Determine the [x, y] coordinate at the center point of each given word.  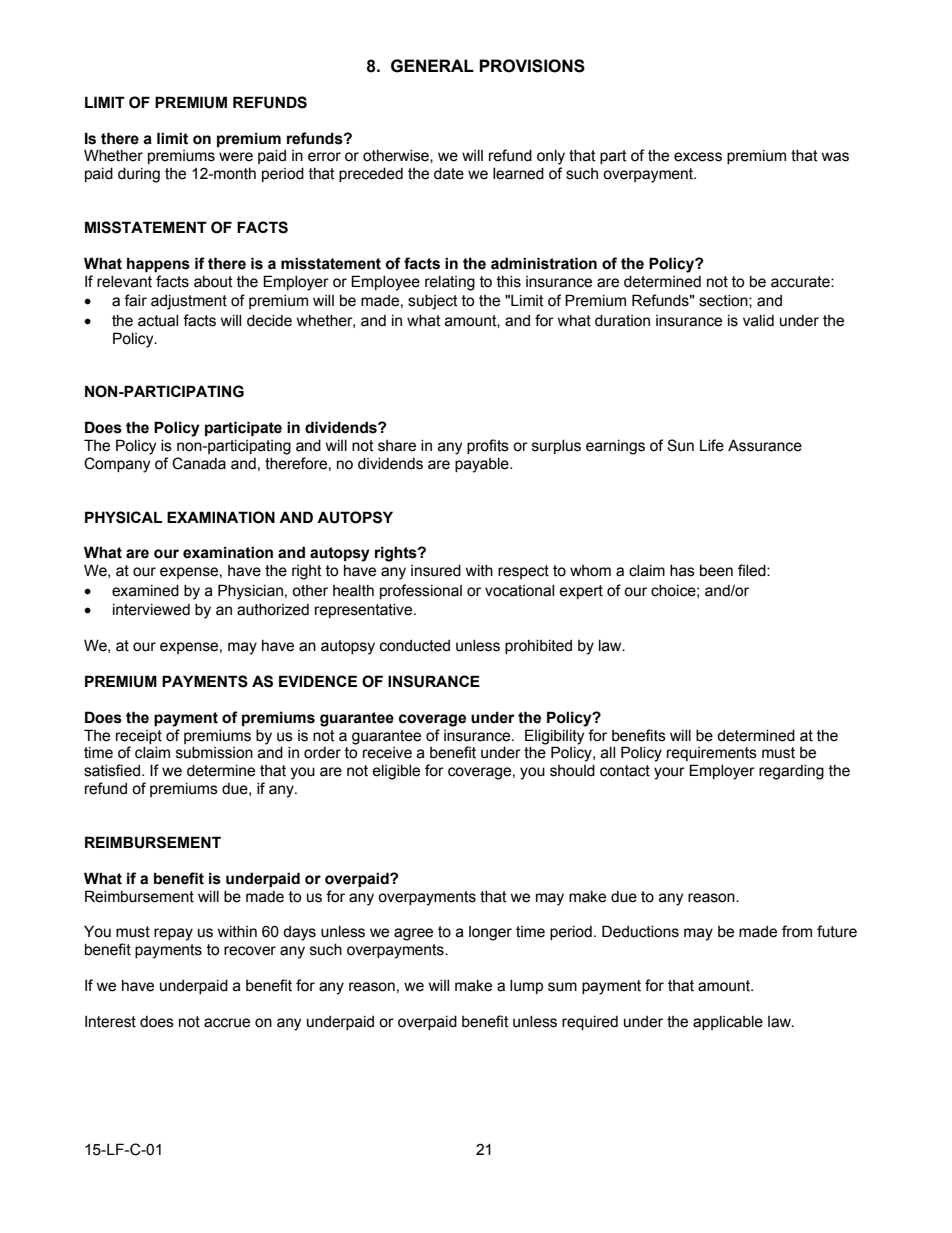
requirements [712, 754]
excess [698, 157]
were [236, 157]
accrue [227, 1023]
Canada [199, 463]
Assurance [765, 445]
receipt [139, 737]
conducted [415, 646]
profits [488, 446]
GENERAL [432, 66]
